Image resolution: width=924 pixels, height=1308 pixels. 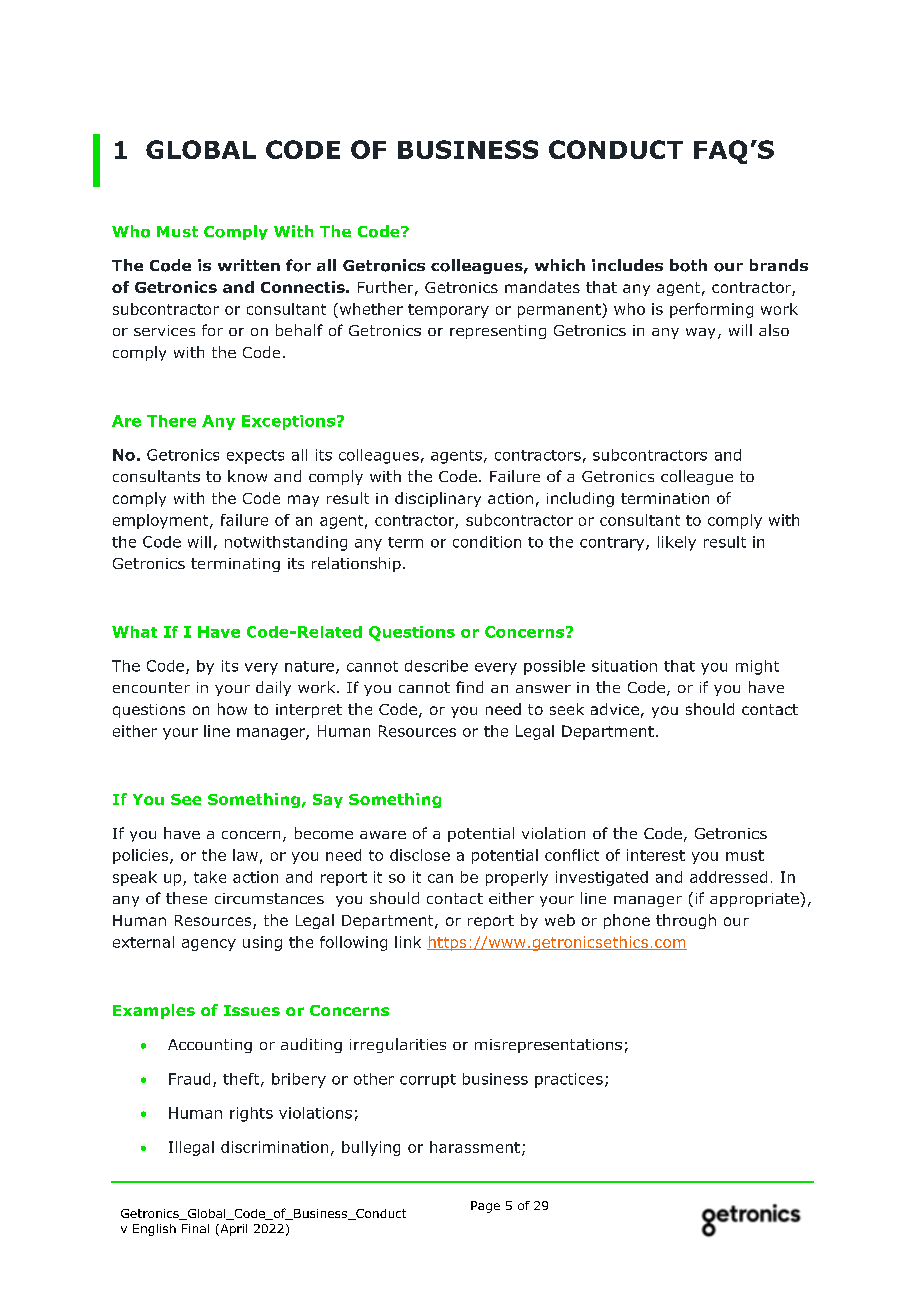 What do you see at coordinates (209, 945) in the image?
I see `agency` at bounding box center [209, 945].
